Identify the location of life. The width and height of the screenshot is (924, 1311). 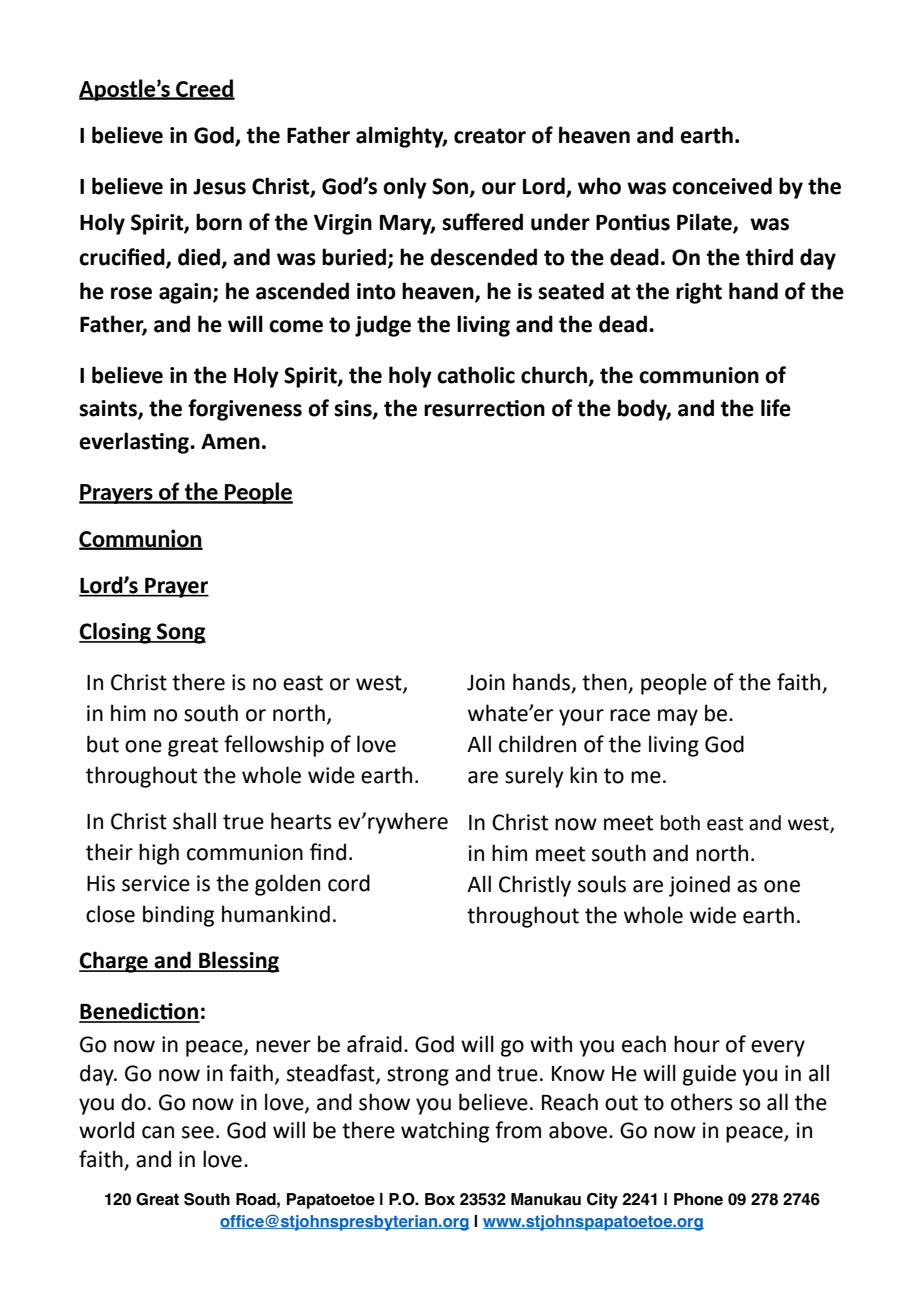
(776, 408).
